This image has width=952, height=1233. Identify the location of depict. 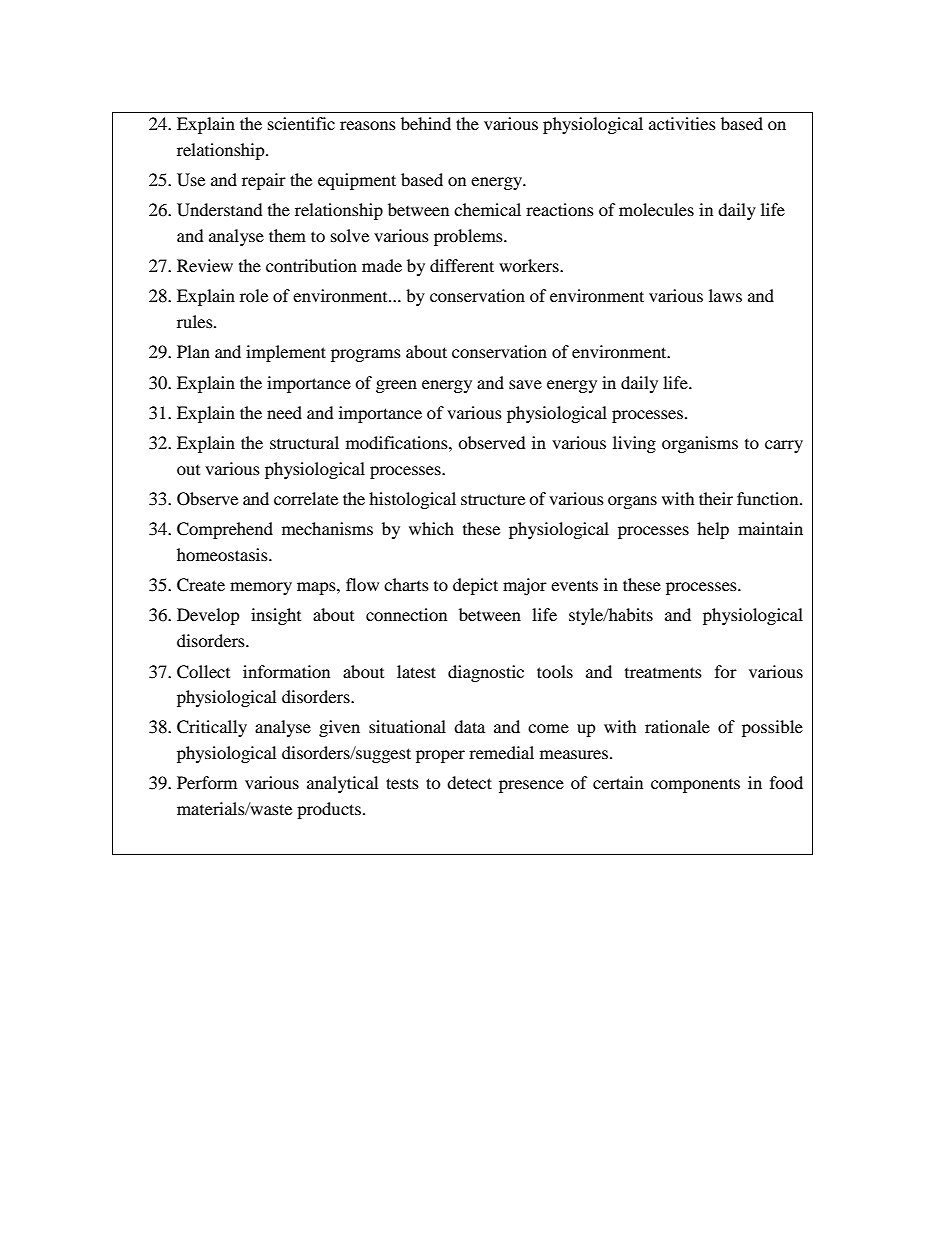
(475, 586).
